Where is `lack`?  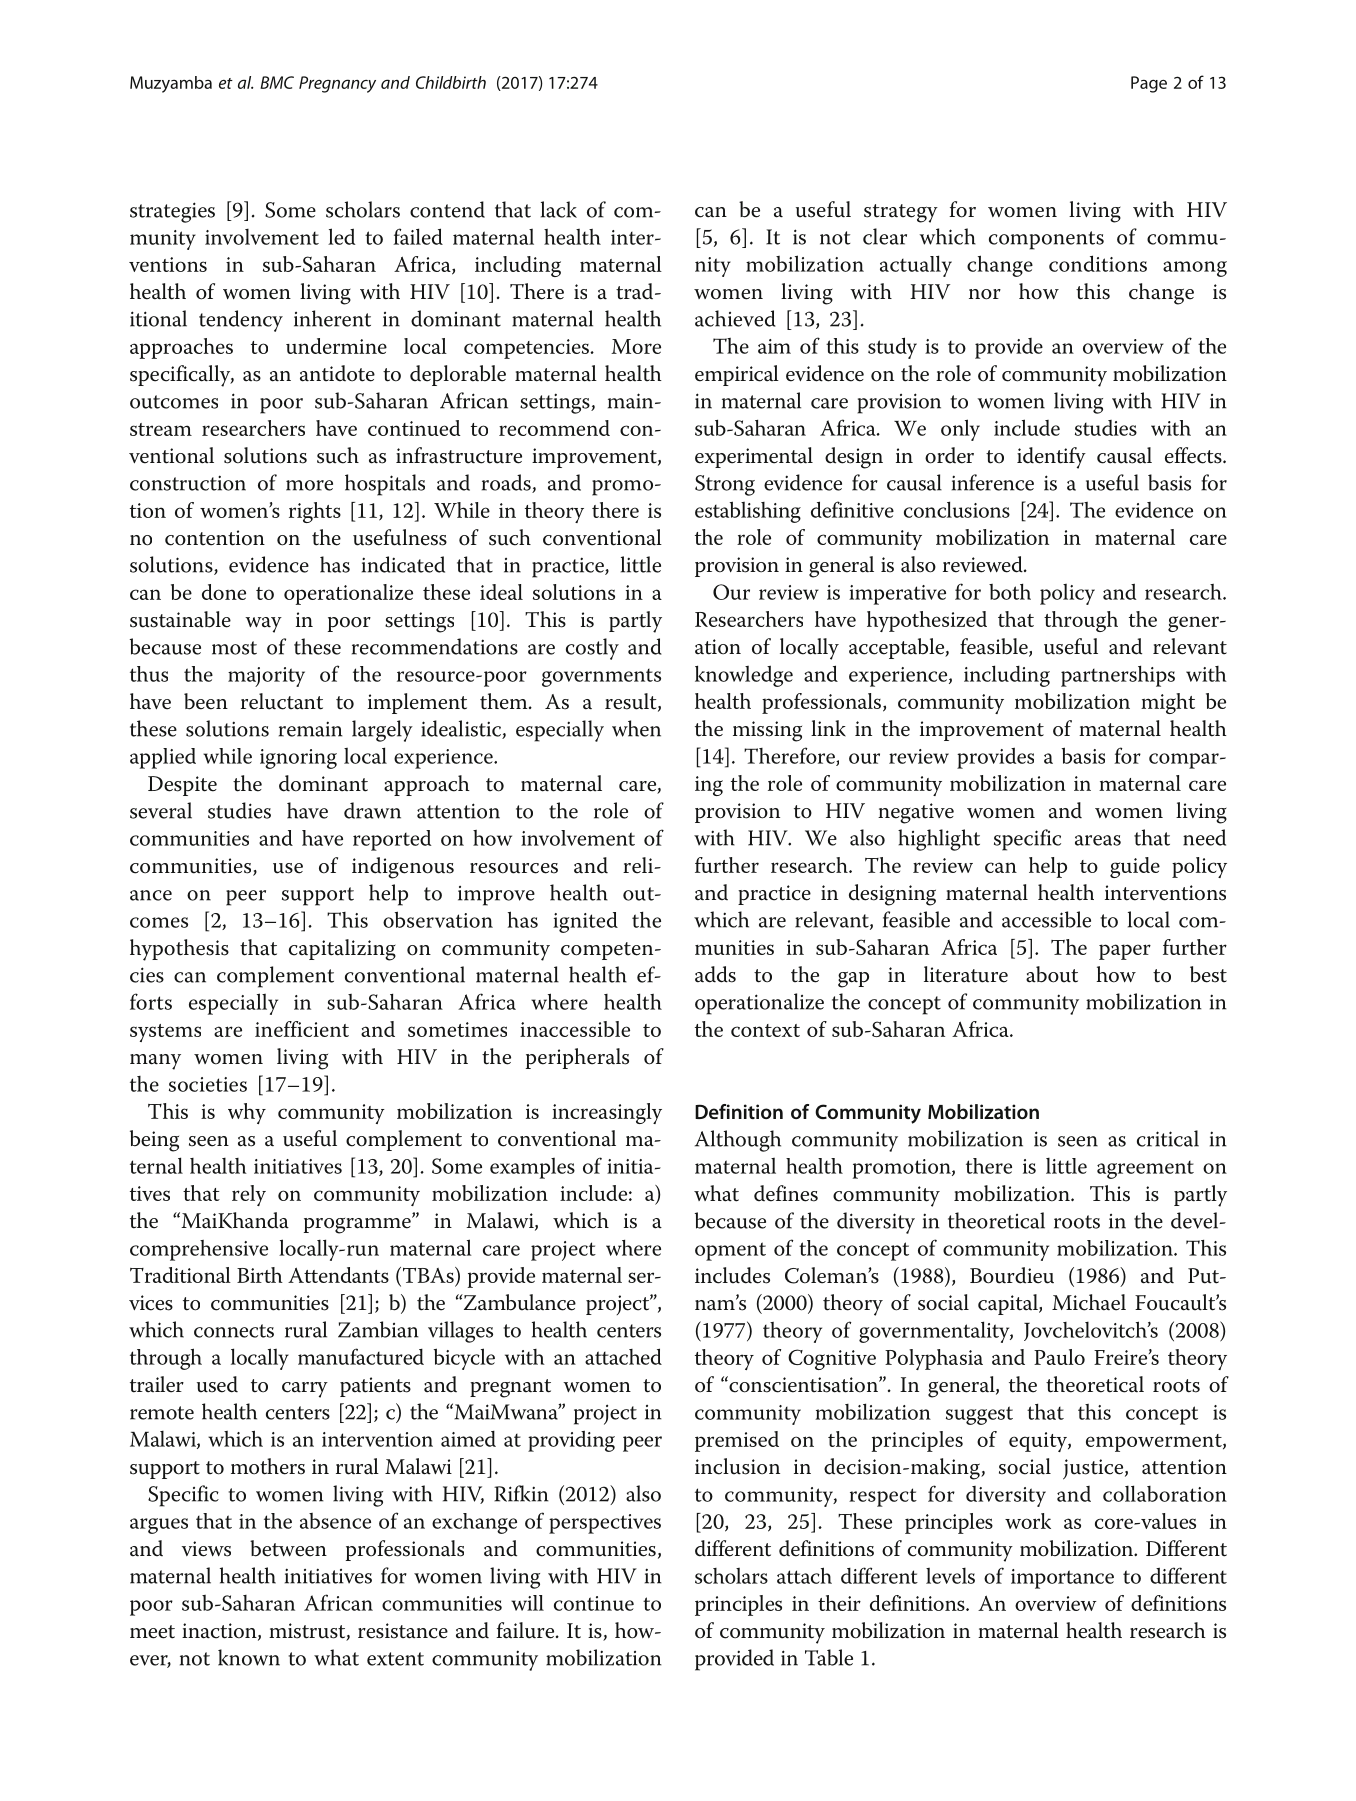
lack is located at coordinates (559, 209).
